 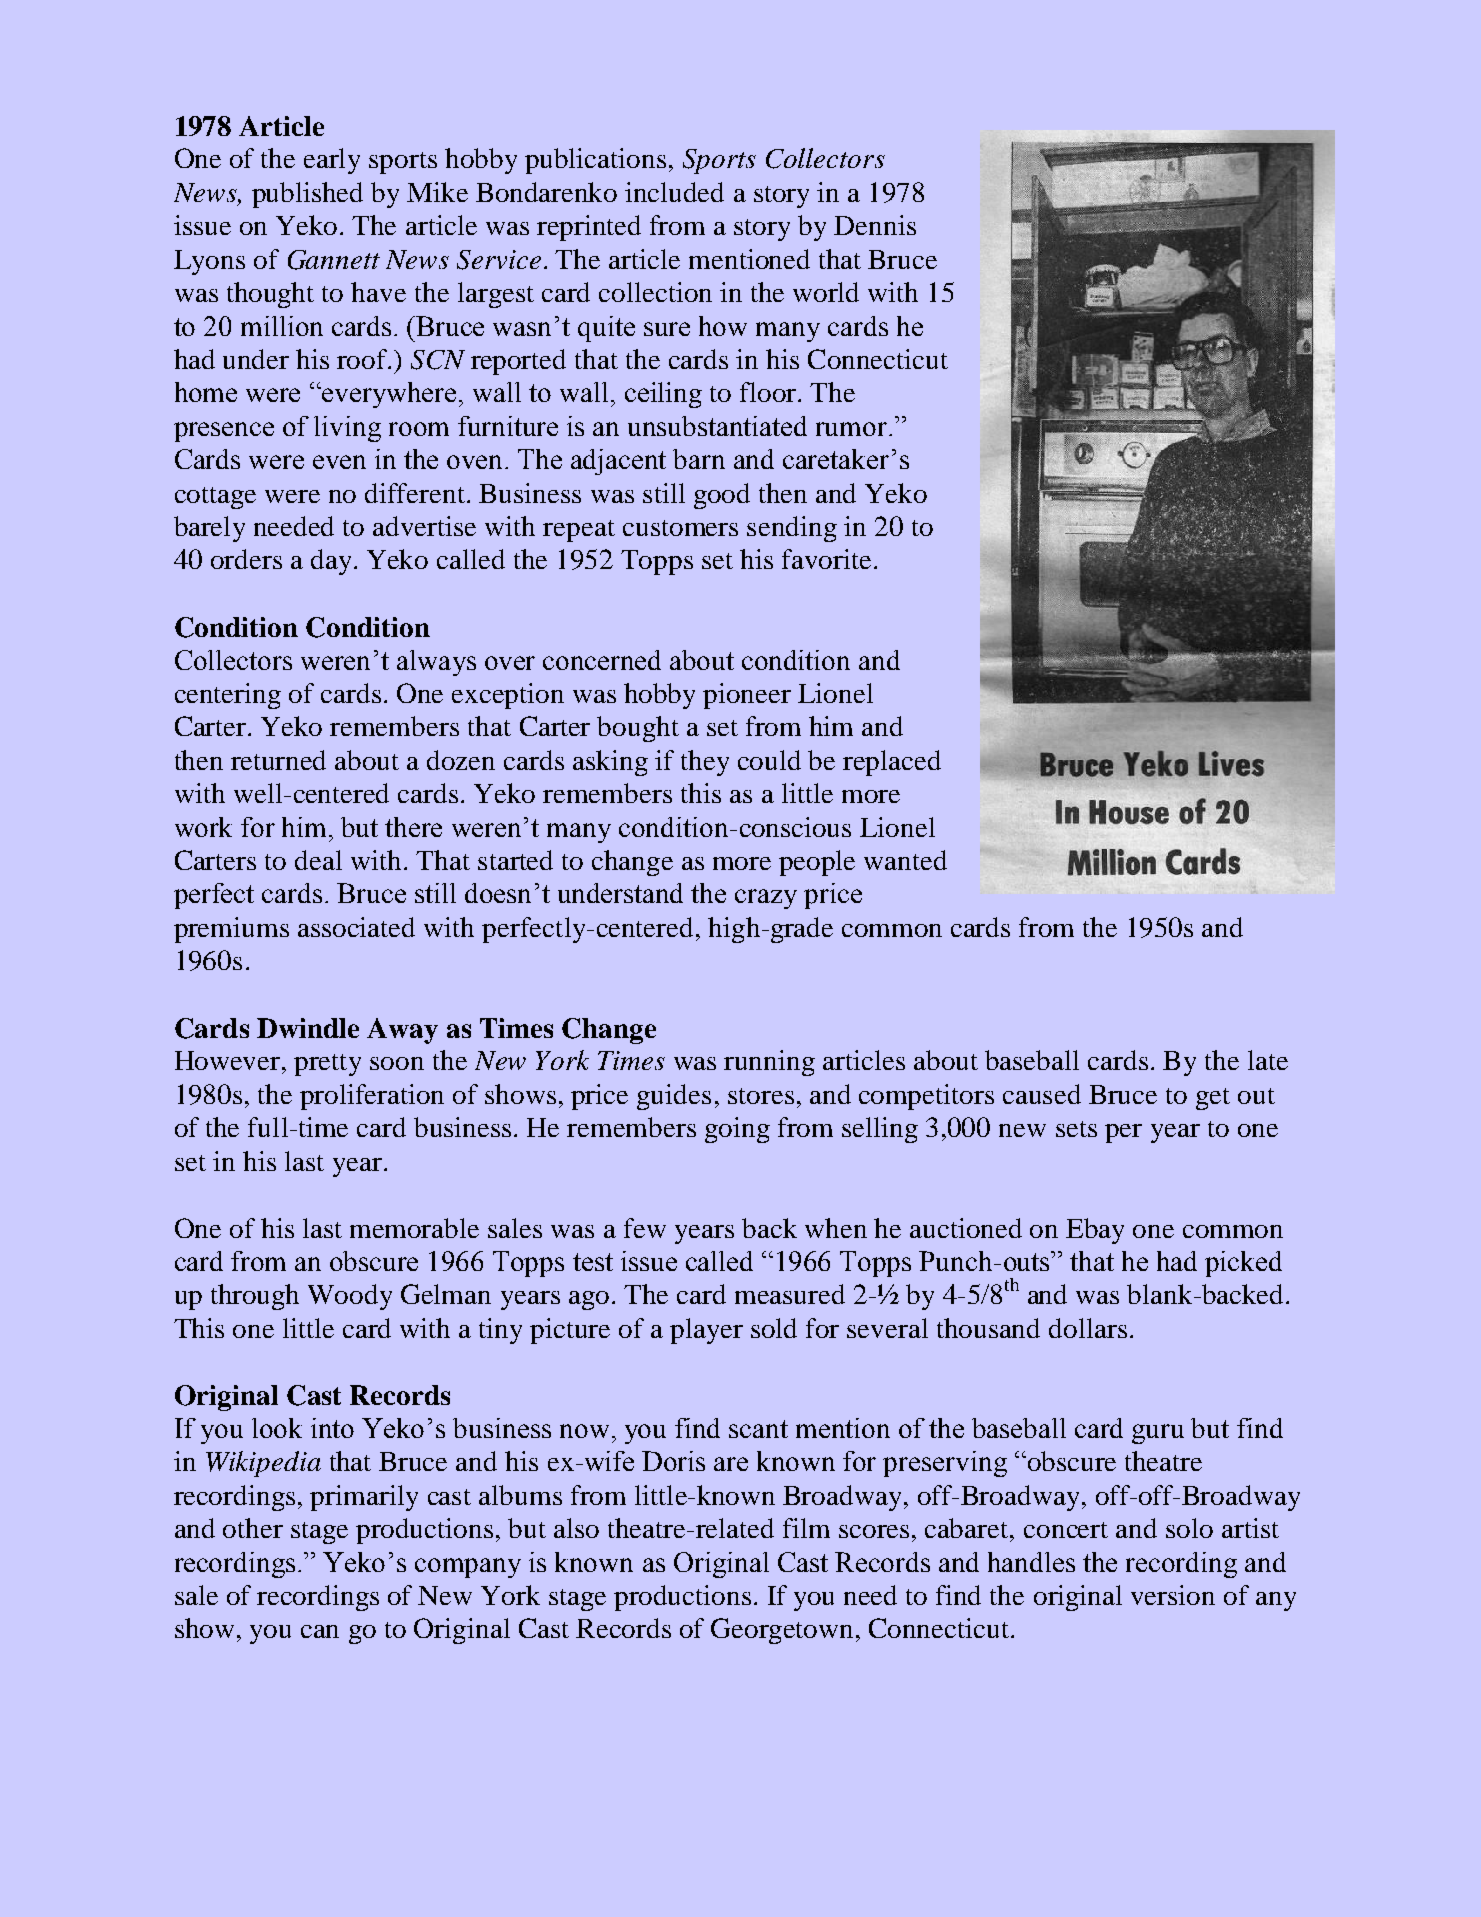 What do you see at coordinates (253, 1528) in the screenshot?
I see `other` at bounding box center [253, 1528].
